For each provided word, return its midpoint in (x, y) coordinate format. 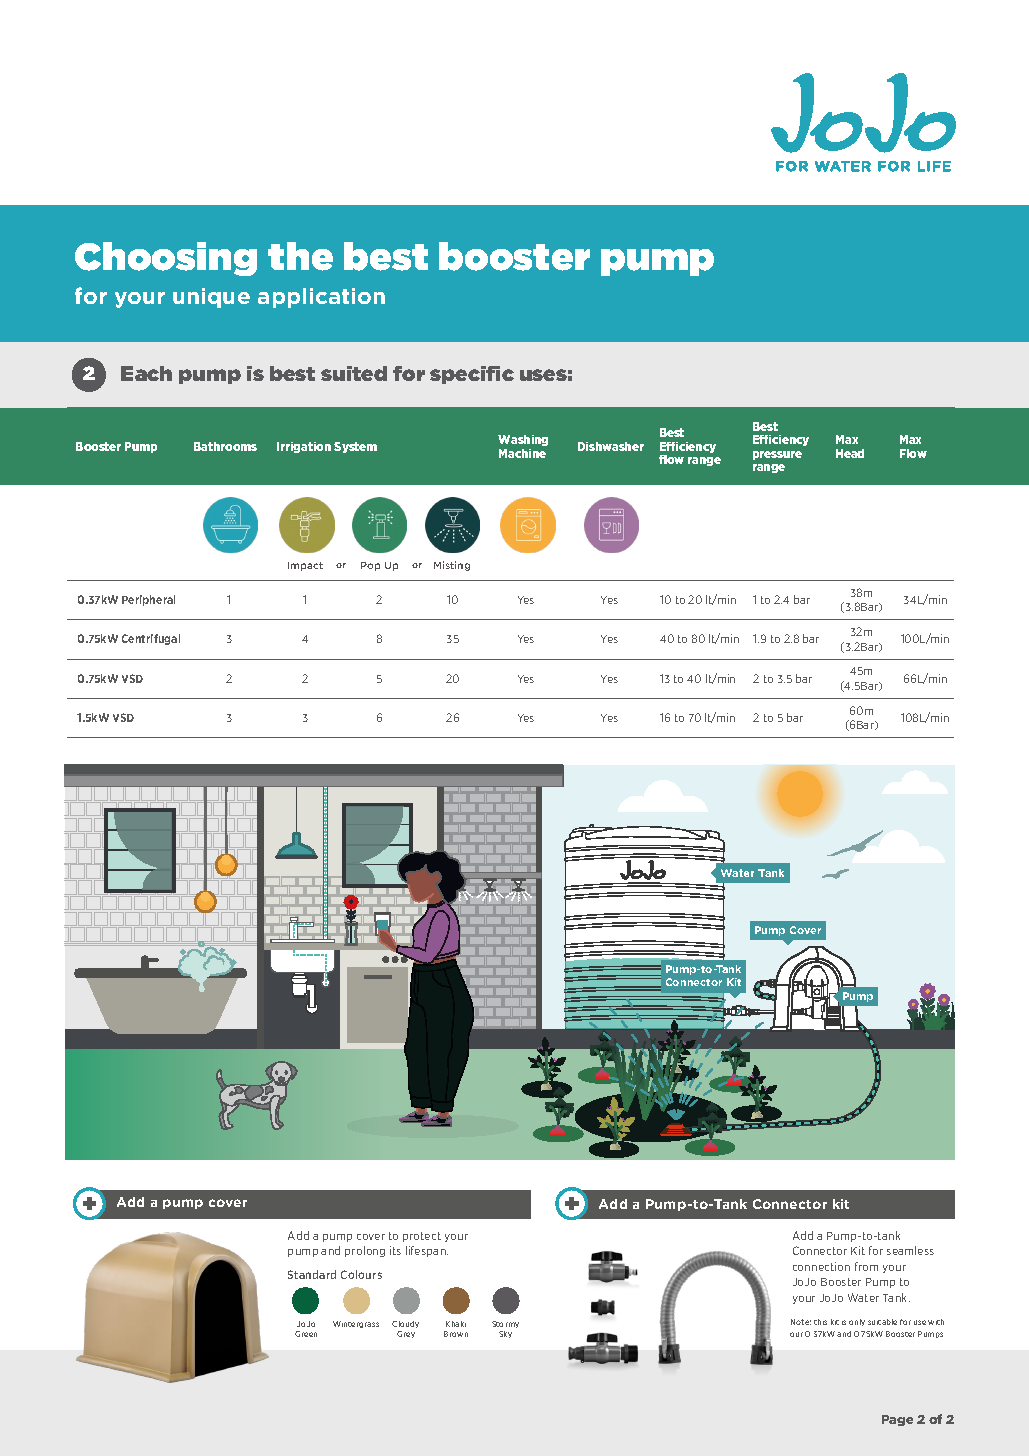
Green (306, 1334)
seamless (910, 1250)
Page (897, 1420)
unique (211, 298)
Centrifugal (151, 639)
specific (472, 375)
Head (850, 453)
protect (422, 1237)
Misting (452, 566)
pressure (777, 455)
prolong (365, 1251)
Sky (505, 1334)
